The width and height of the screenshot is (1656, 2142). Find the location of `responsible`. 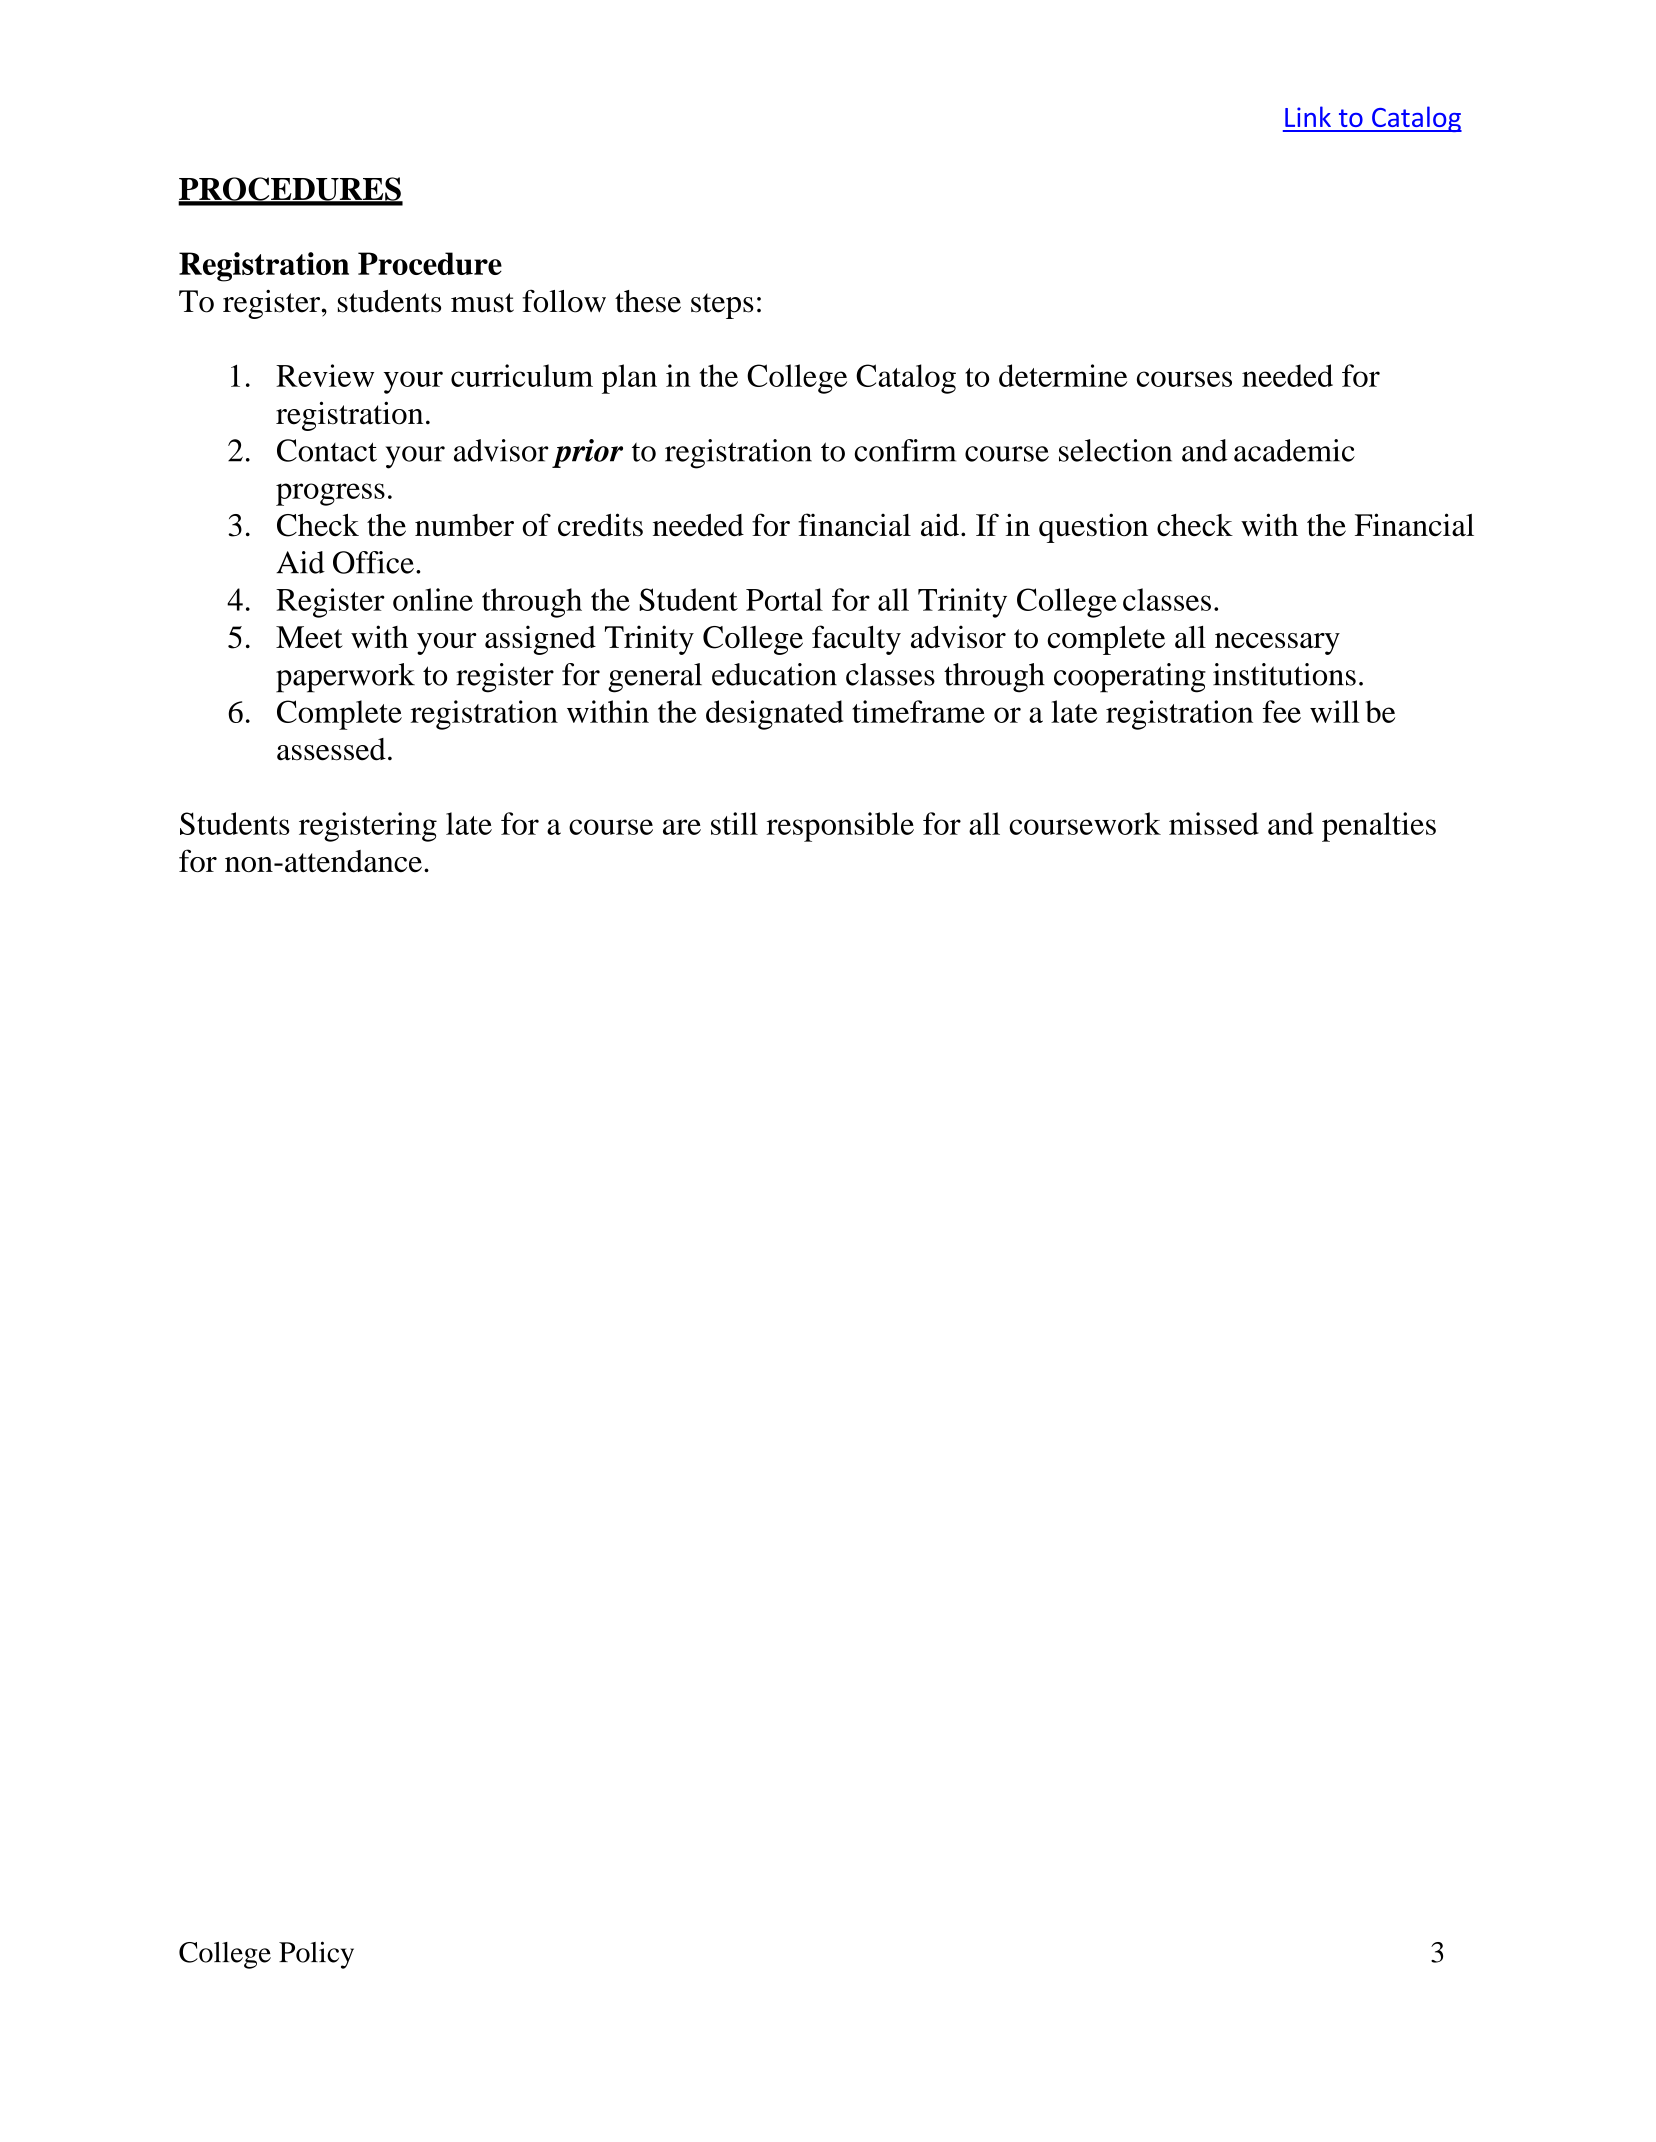

responsible is located at coordinates (840, 827).
